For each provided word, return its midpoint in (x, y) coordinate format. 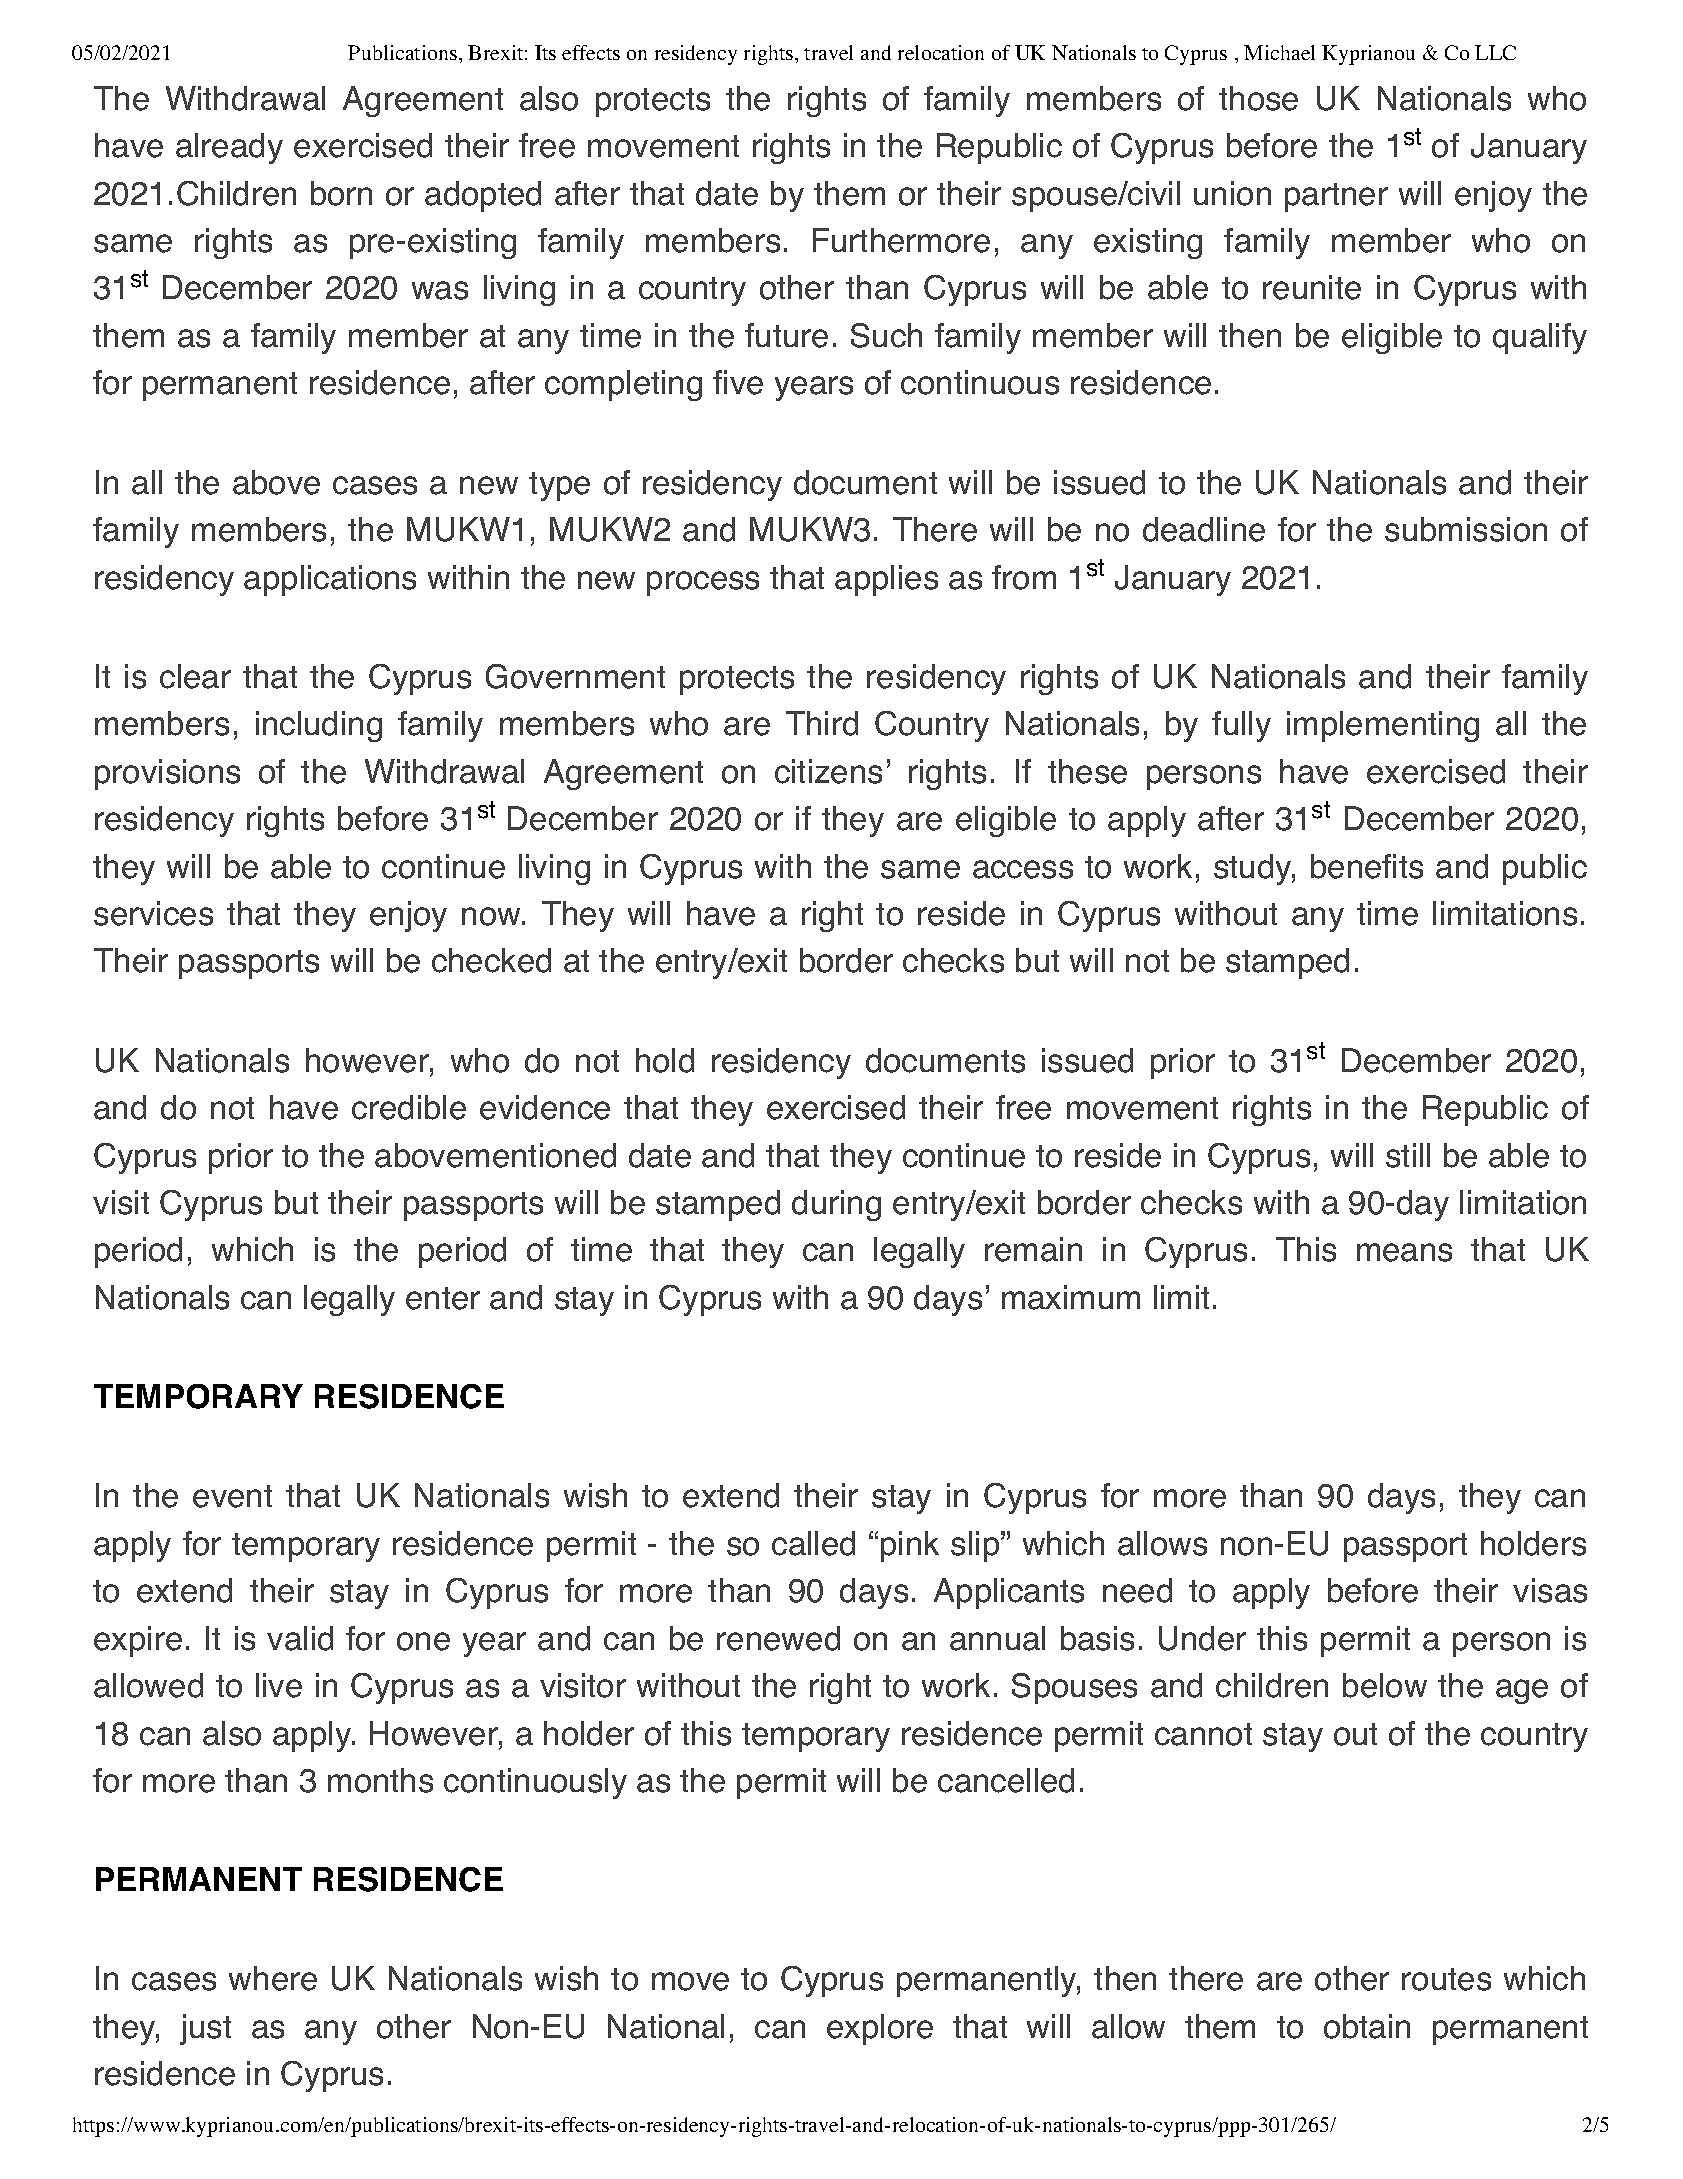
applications (330, 580)
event (232, 1496)
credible (409, 1107)
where (273, 1978)
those (1258, 98)
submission (1466, 529)
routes (1446, 1979)
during (836, 1205)
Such (886, 335)
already (229, 148)
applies (886, 580)
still (1408, 1155)
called (813, 1543)
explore (880, 2029)
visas (1550, 1590)
